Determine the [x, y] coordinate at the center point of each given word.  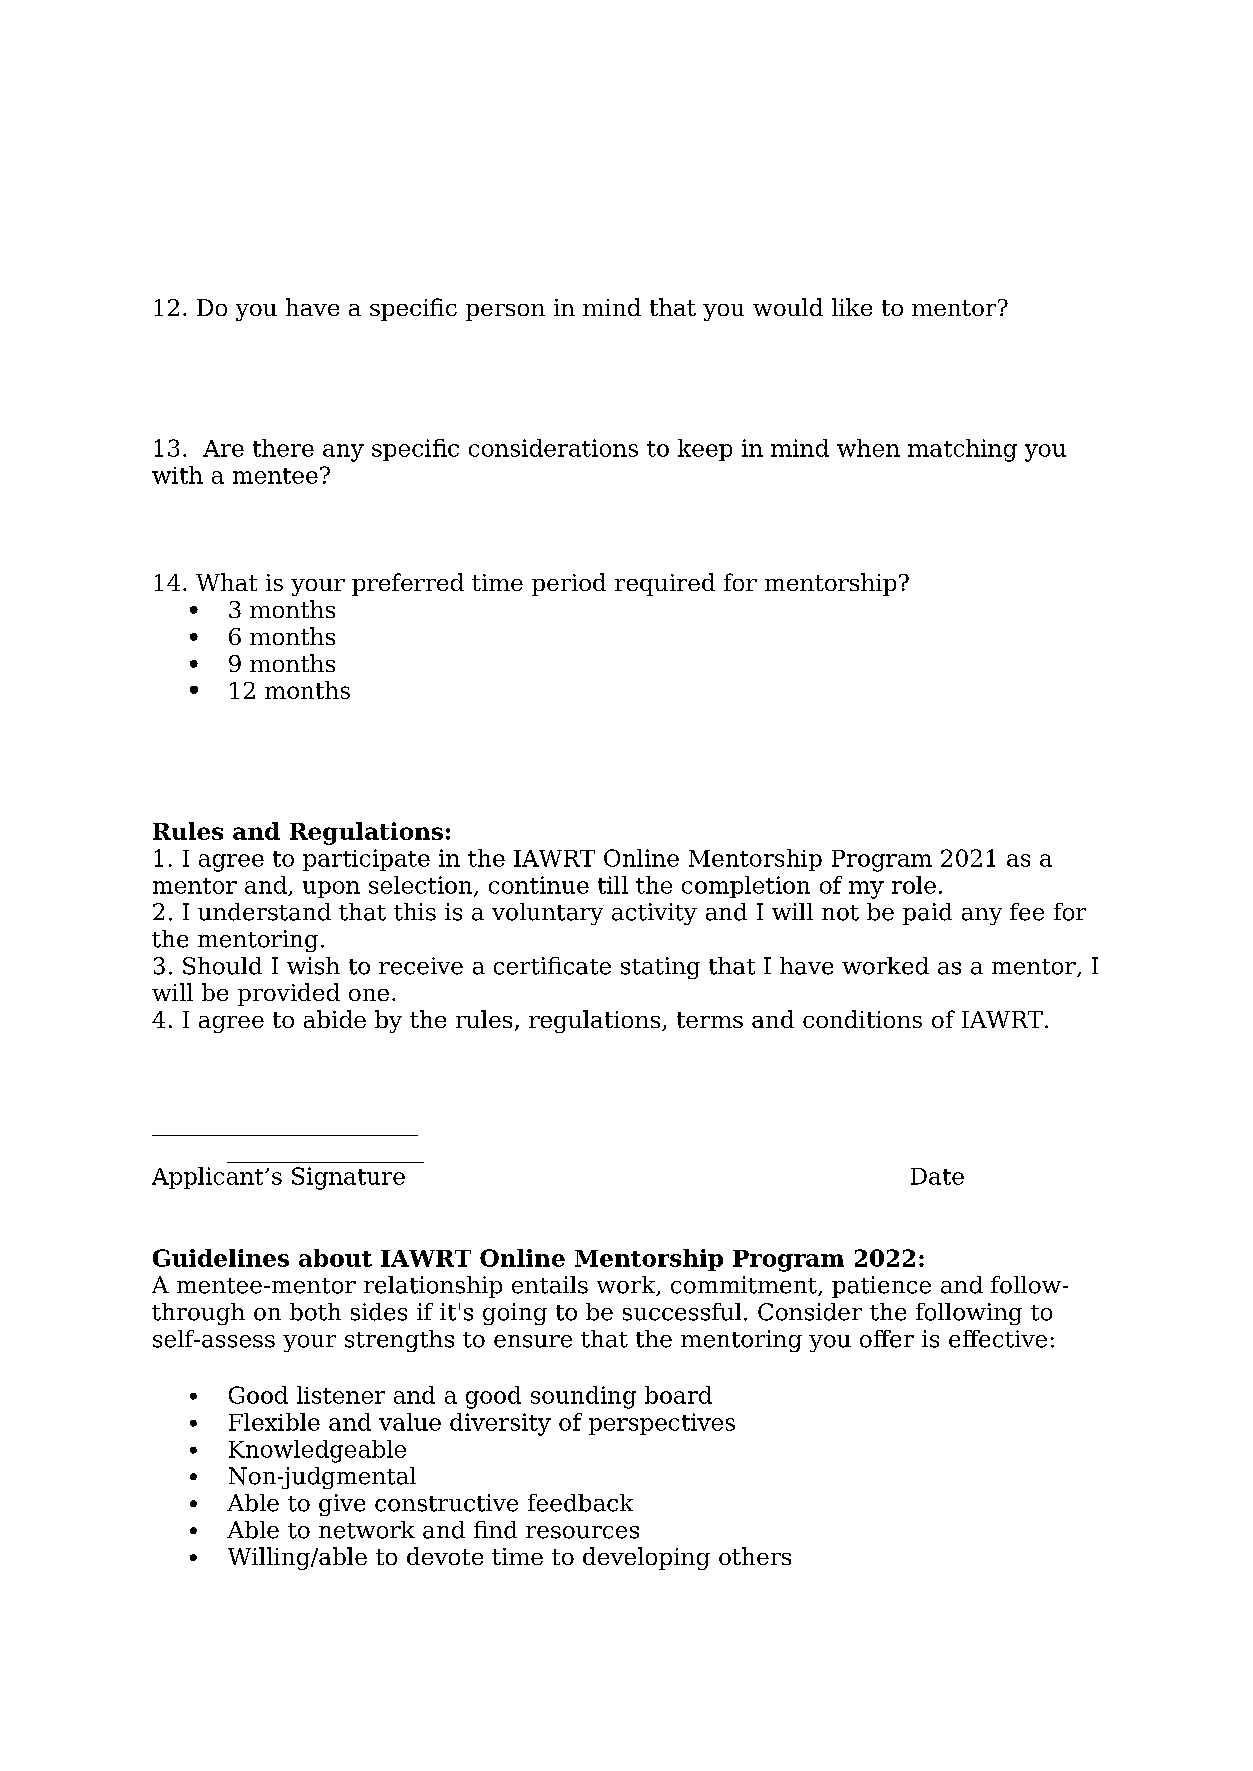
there [283, 448]
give [342, 1505]
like [852, 307]
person [505, 312]
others [755, 1556]
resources [582, 1532]
